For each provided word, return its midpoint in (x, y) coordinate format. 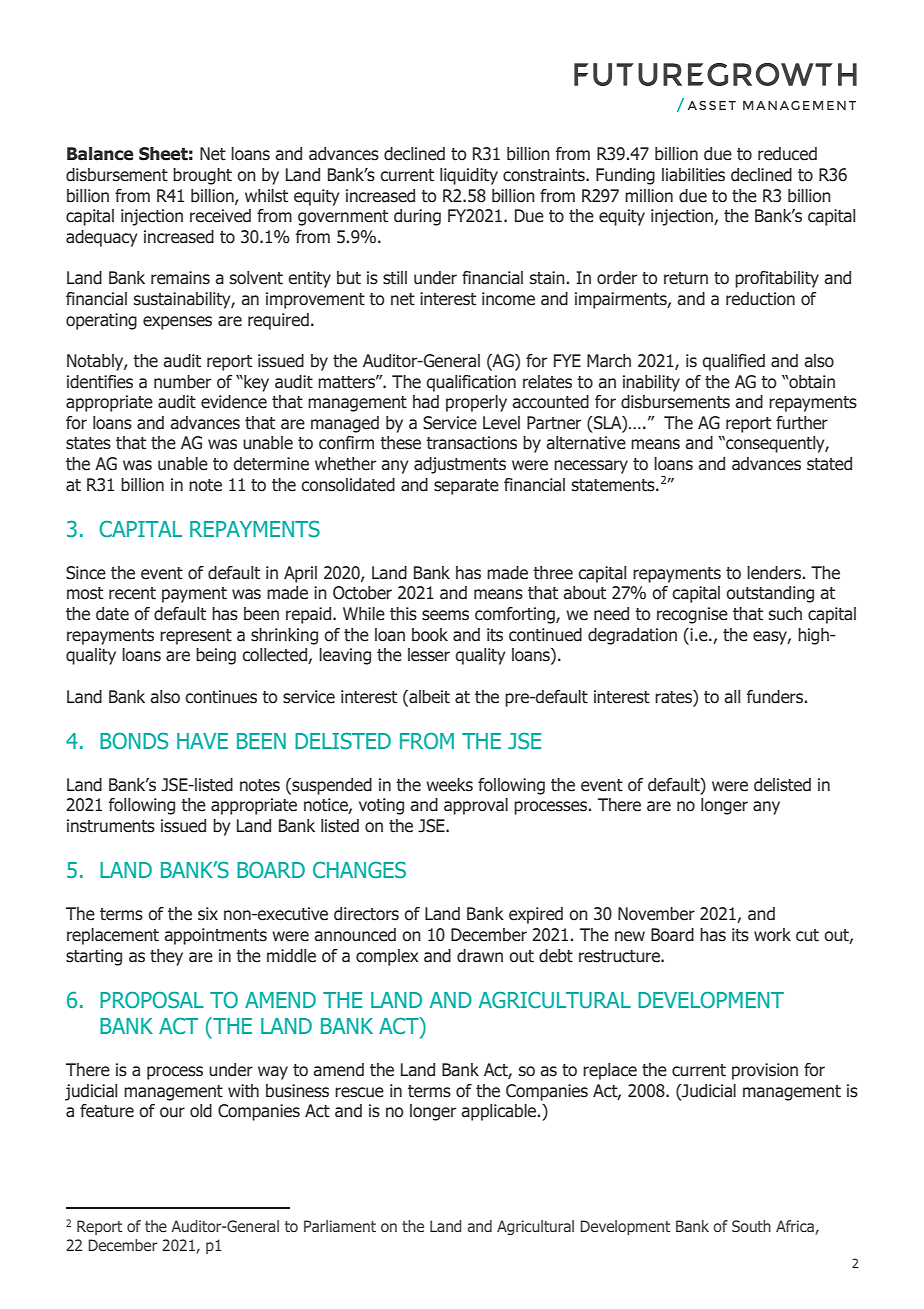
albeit (428, 697)
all (732, 697)
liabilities (693, 175)
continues (221, 697)
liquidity (469, 176)
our (172, 1112)
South (751, 1226)
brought (202, 176)
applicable (500, 1112)
